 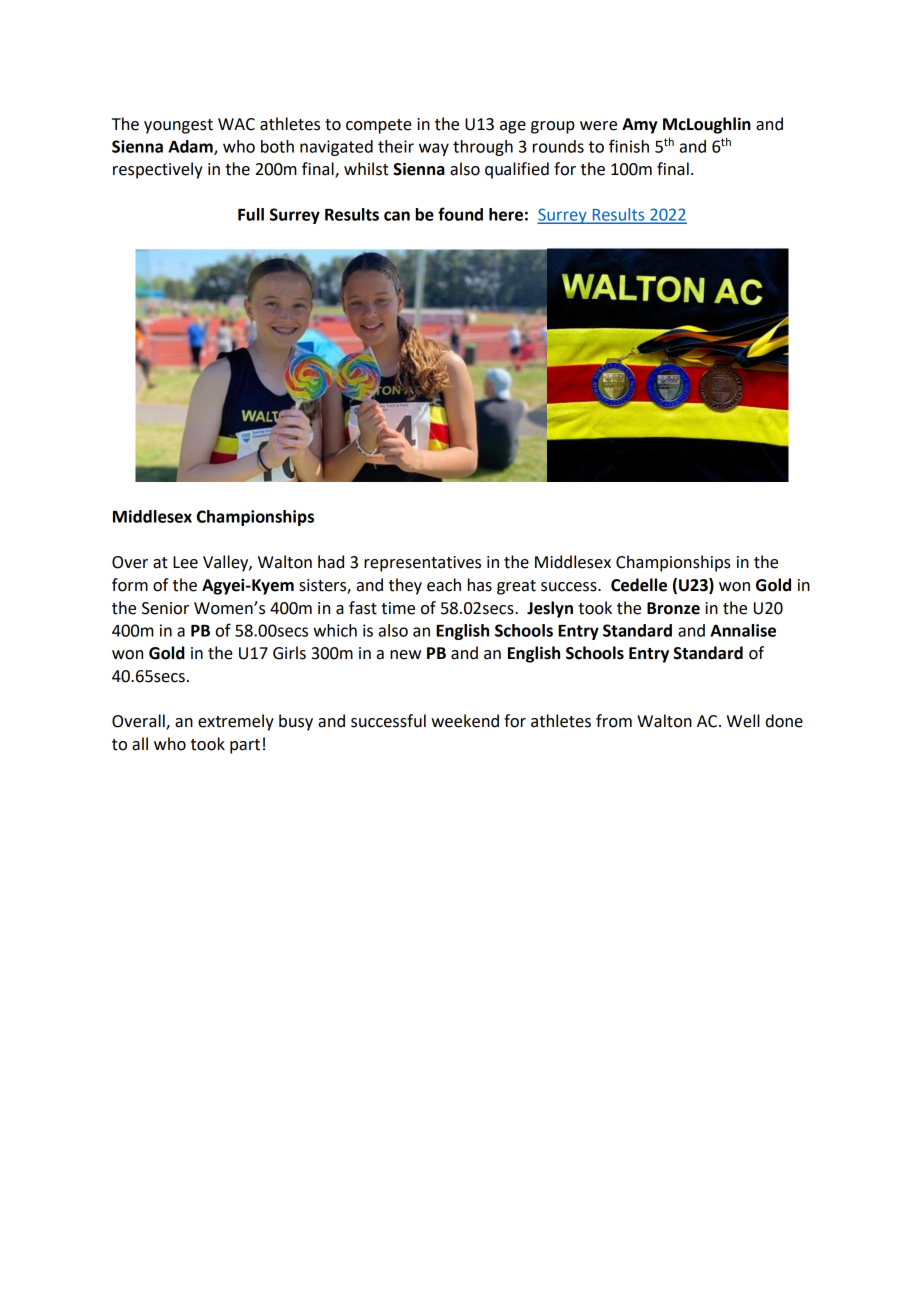 What do you see at coordinates (460, 214) in the image?
I see `found` at bounding box center [460, 214].
